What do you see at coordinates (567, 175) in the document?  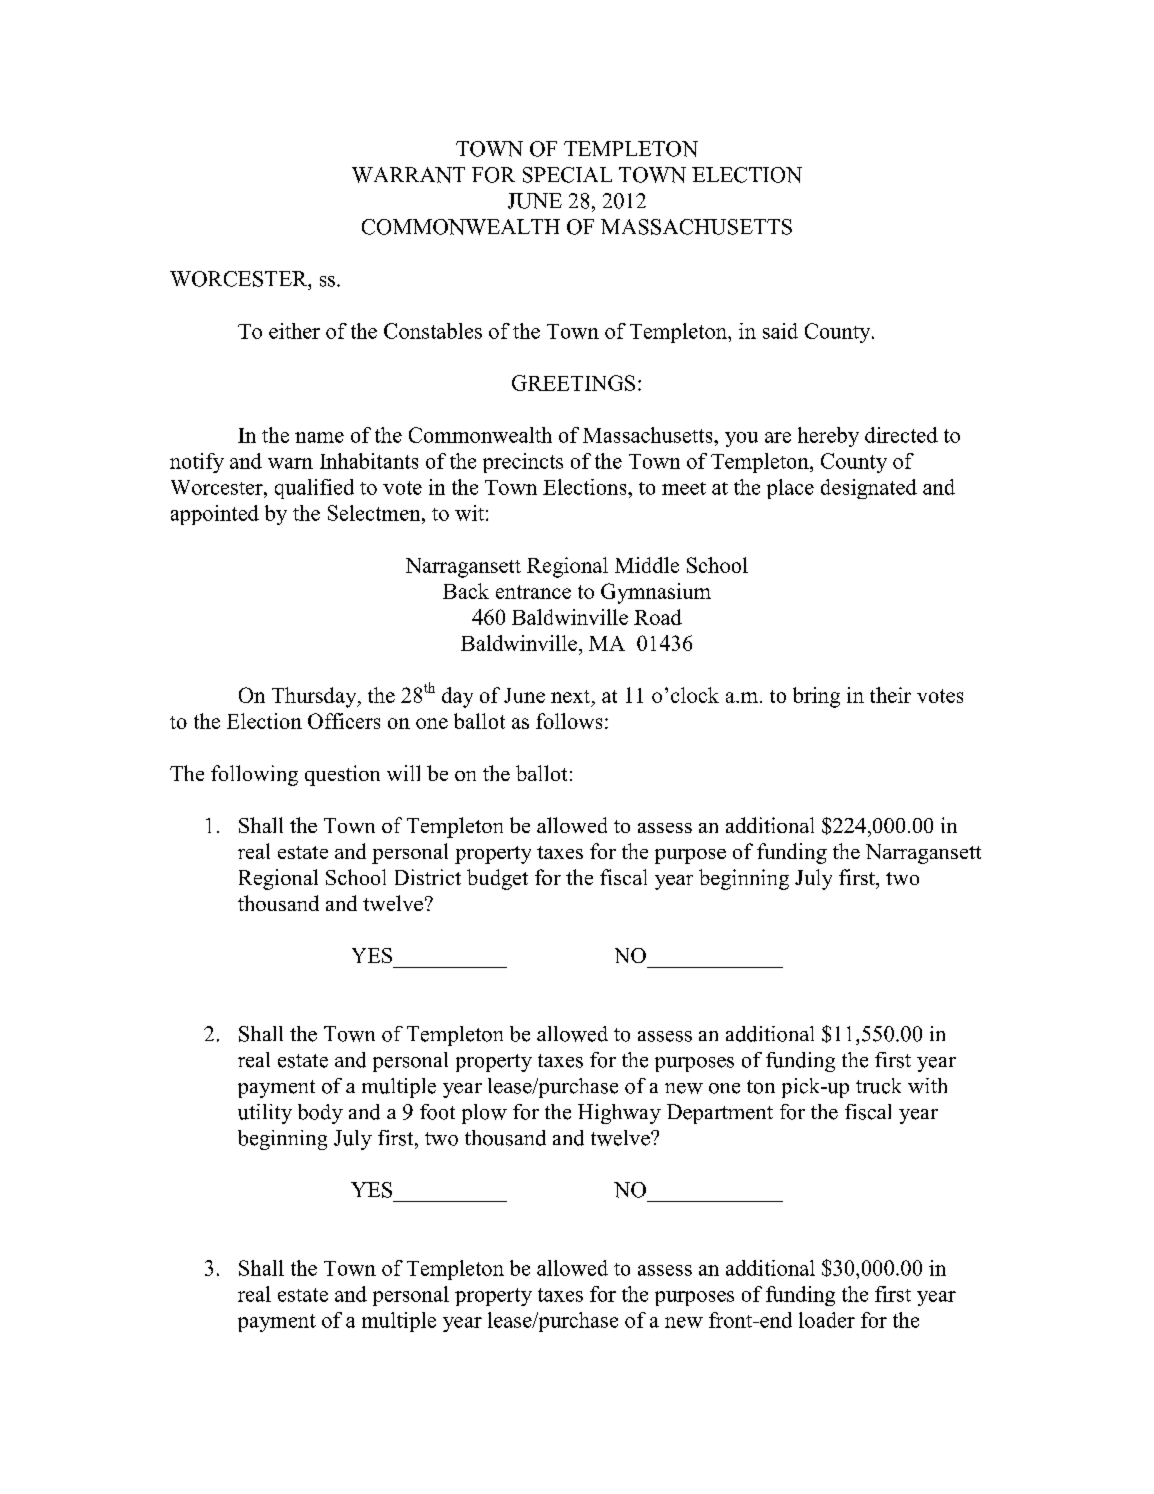 I see `SPECIAL` at bounding box center [567, 175].
